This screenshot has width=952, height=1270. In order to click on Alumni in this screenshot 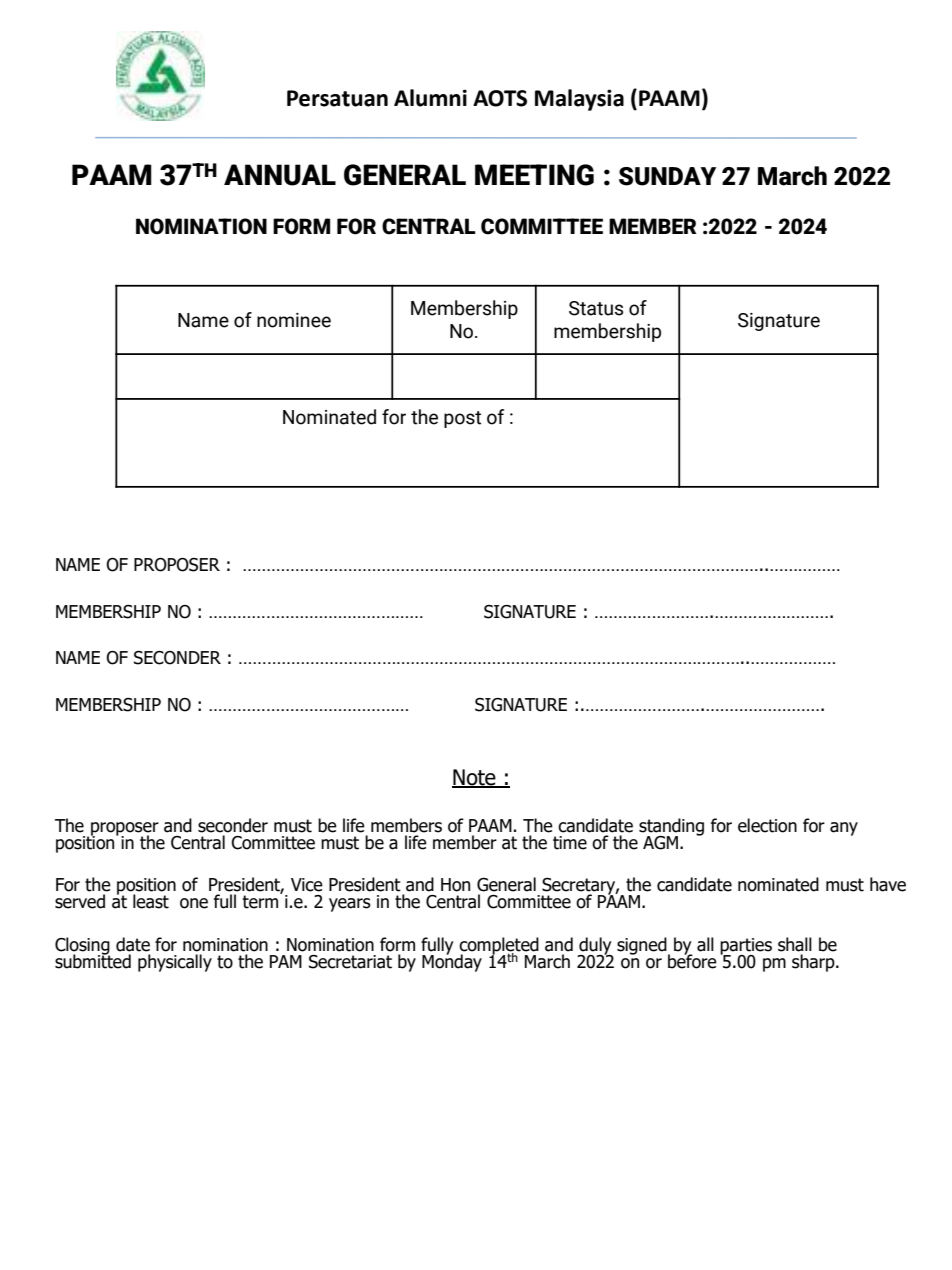, I will do `click(430, 98)`.
